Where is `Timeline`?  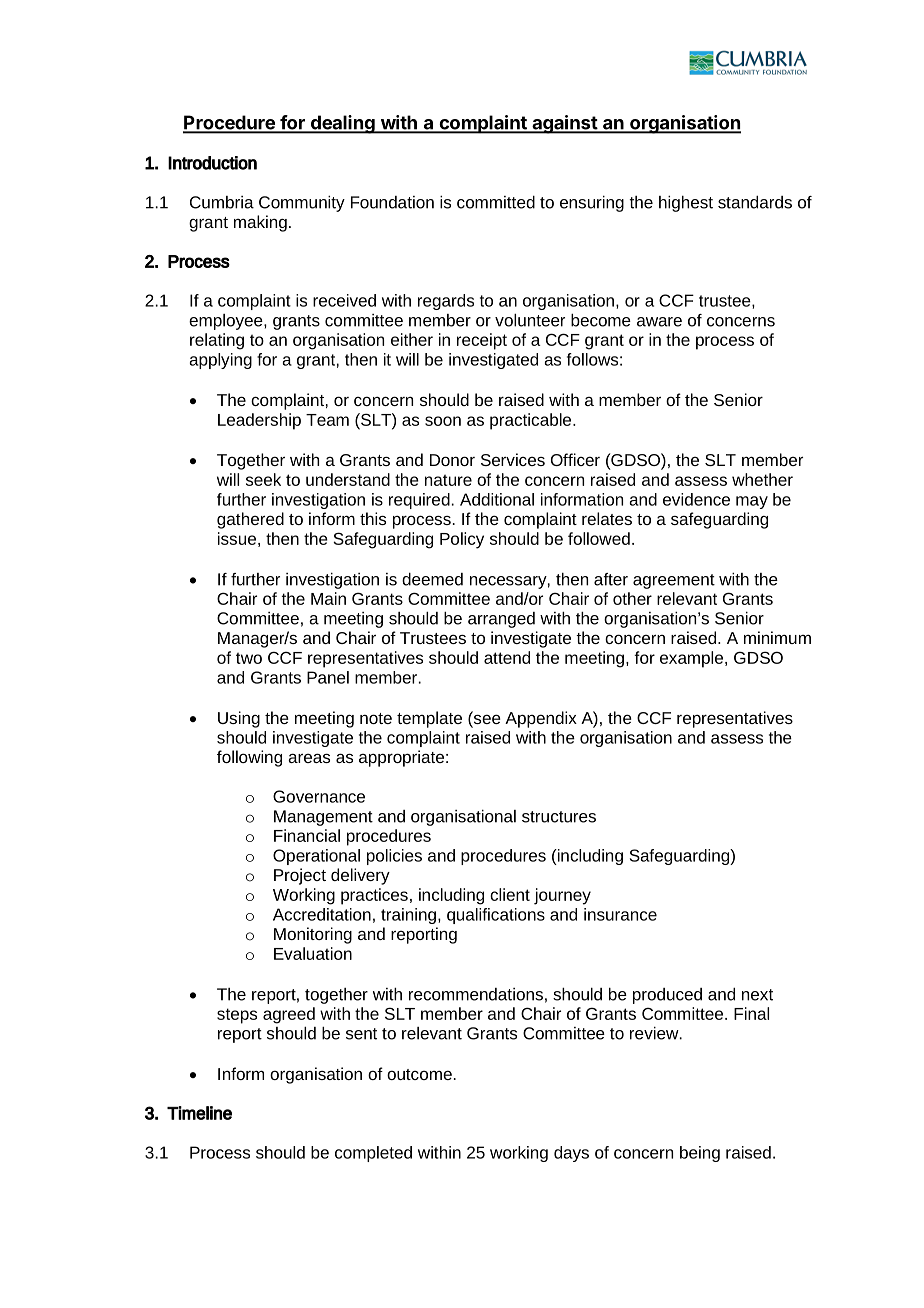
Timeline is located at coordinates (199, 1113).
